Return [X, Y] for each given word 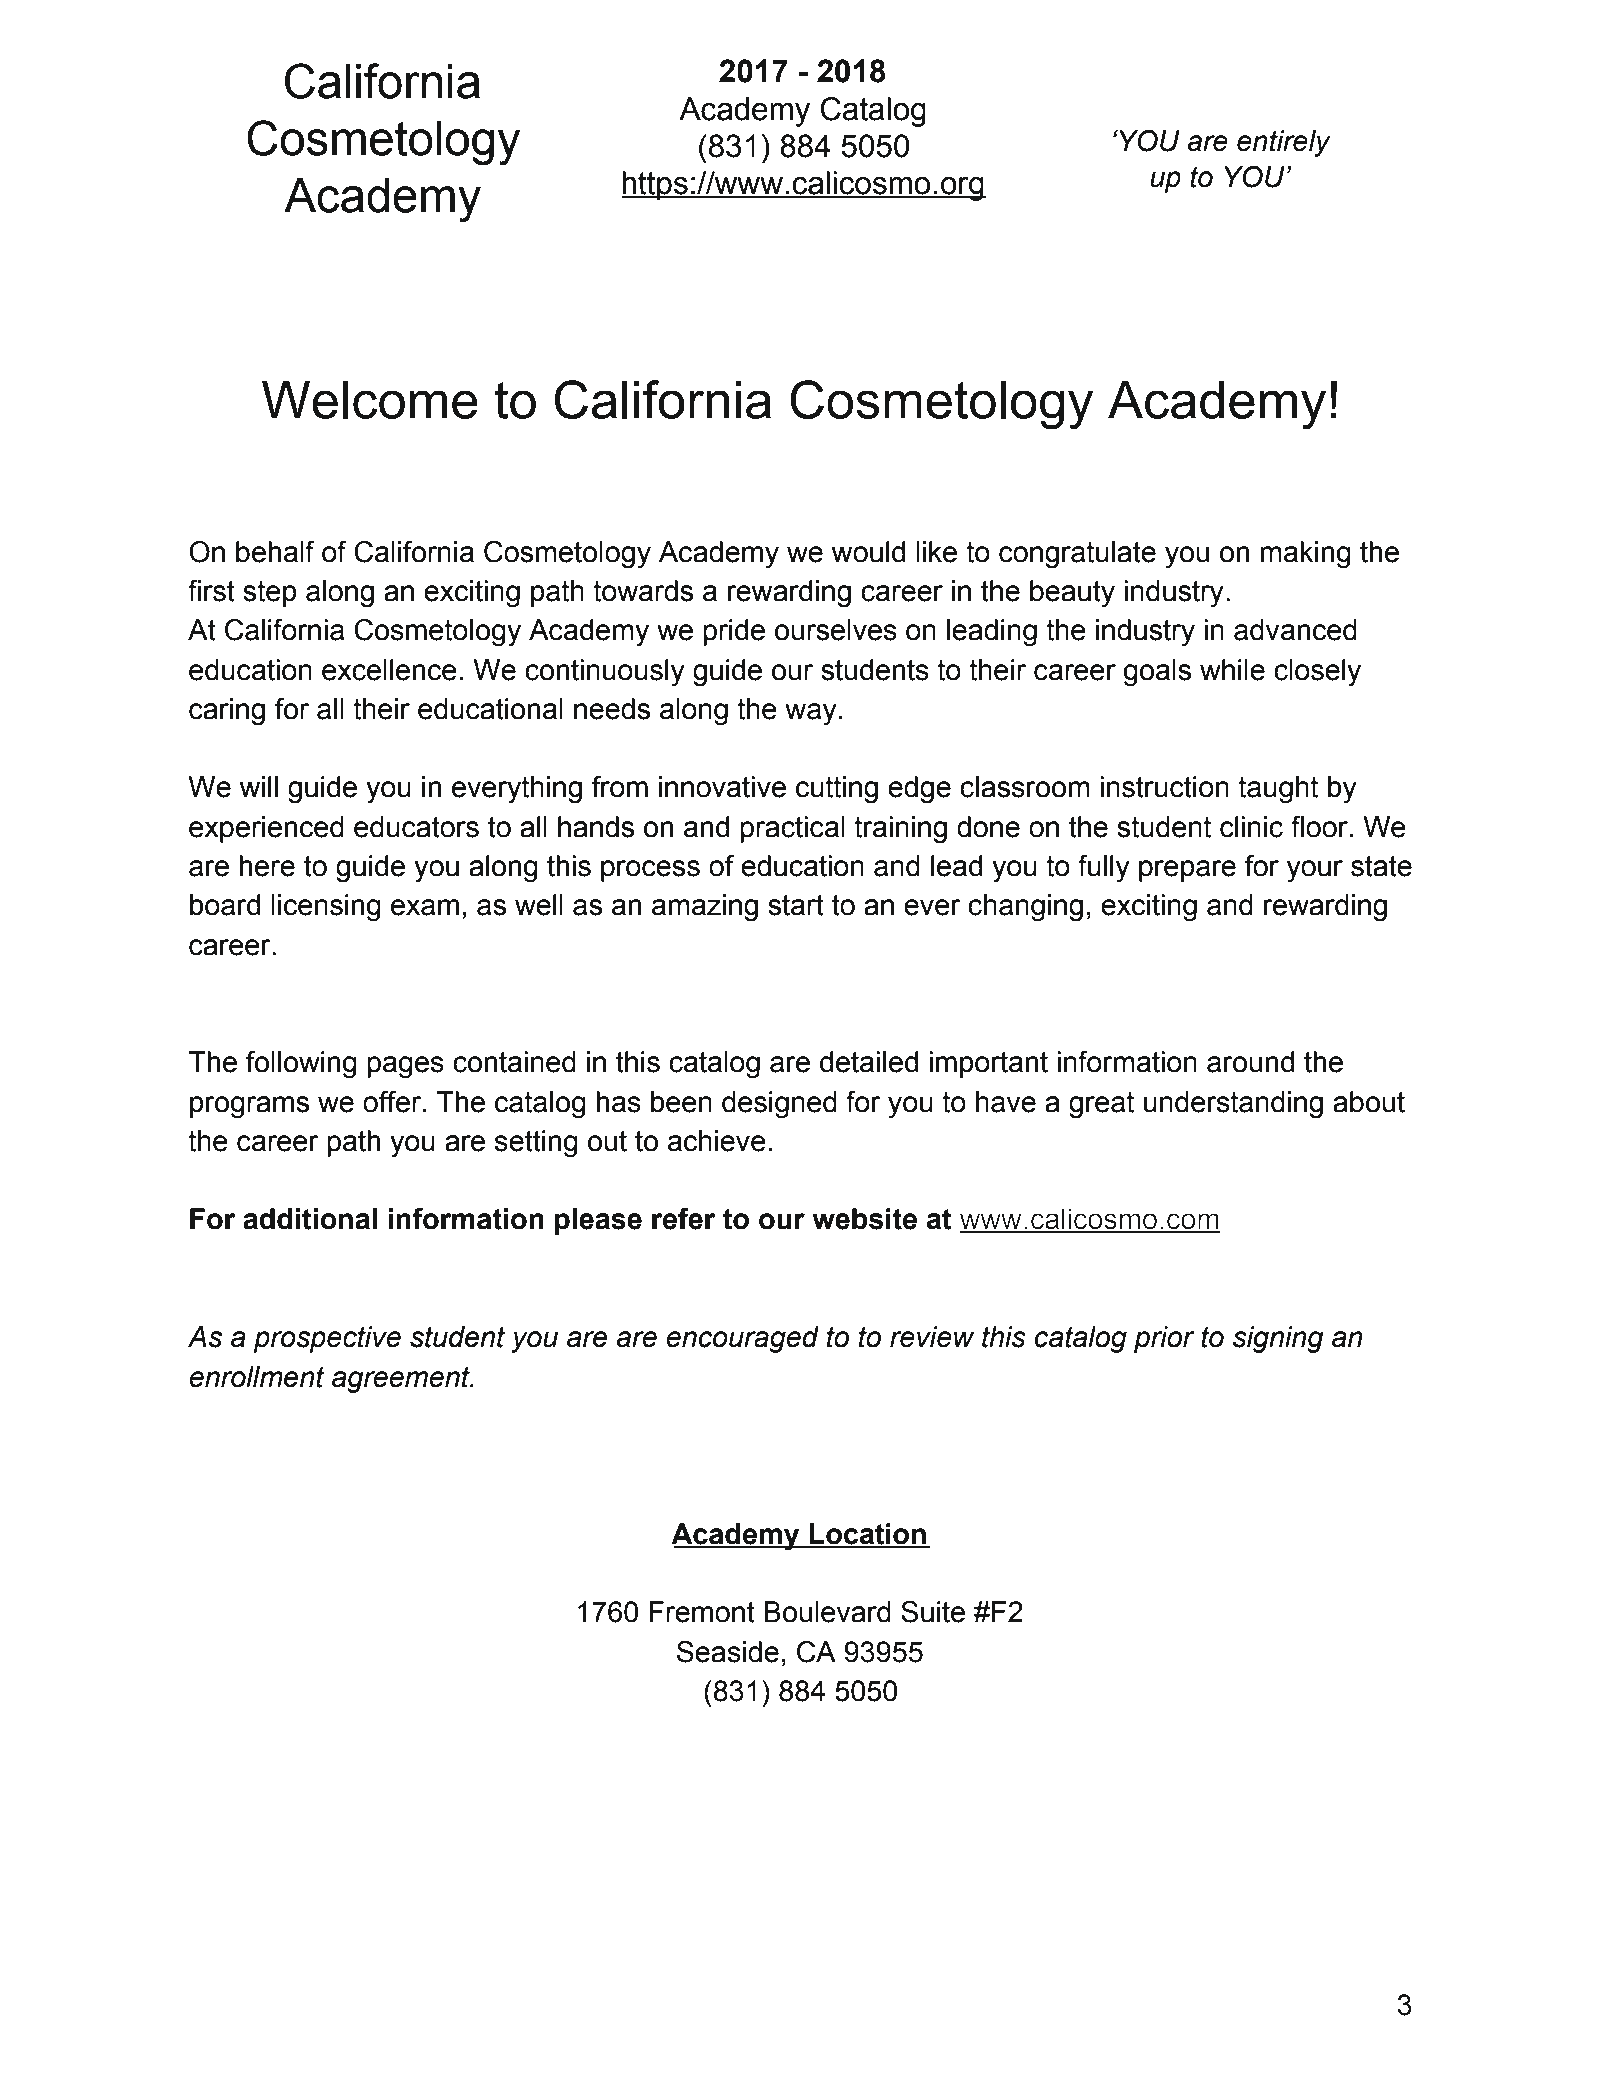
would [868, 552]
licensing [326, 908]
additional [310, 1219]
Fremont [702, 1612]
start [796, 905]
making [1305, 555]
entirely [1284, 143]
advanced [1295, 630]
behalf [275, 552]
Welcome [370, 400]
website [864, 1219]
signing [1278, 1339]
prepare [1187, 871]
